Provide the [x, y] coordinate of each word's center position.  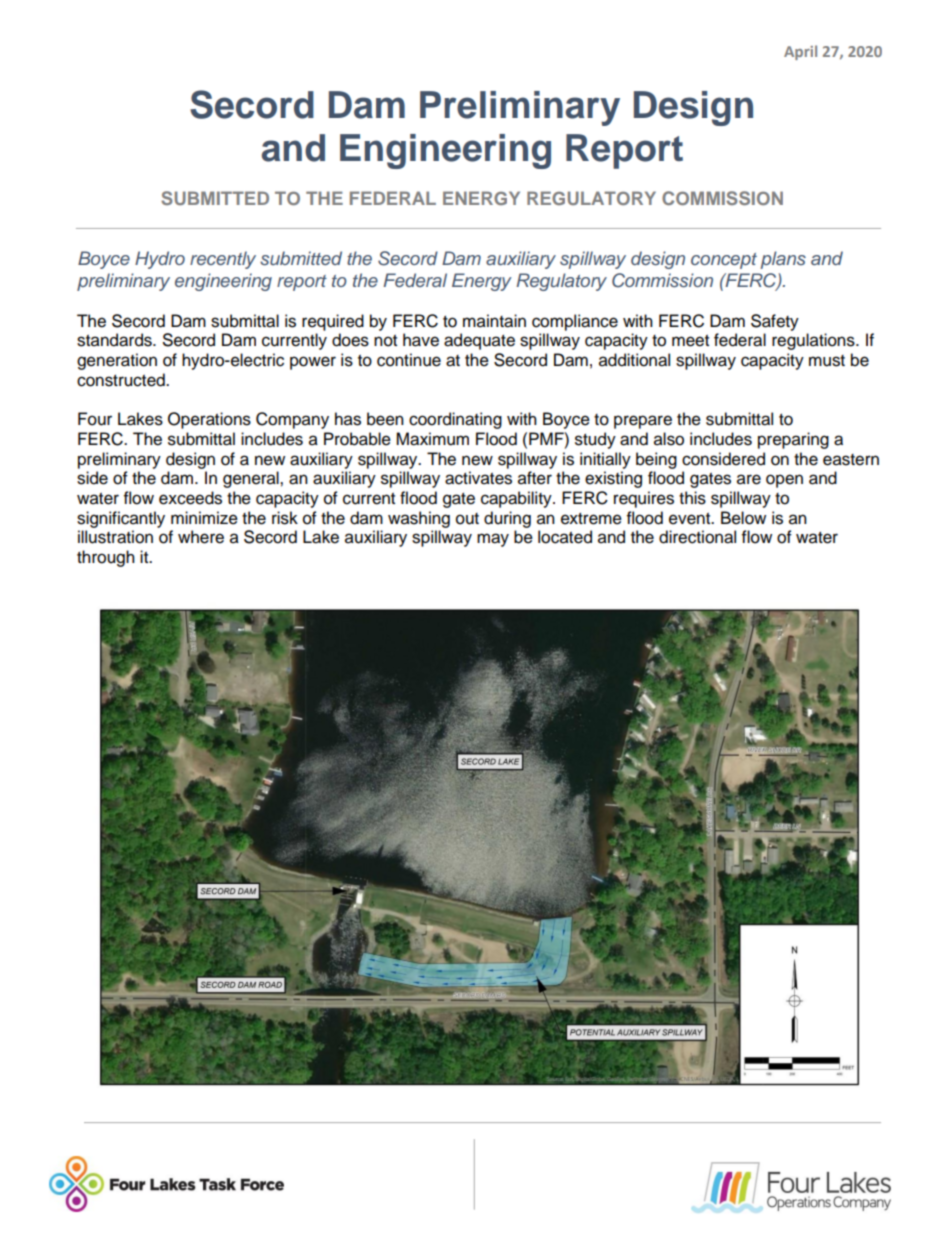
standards [115, 340]
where [201, 537]
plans [783, 260]
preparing [793, 440]
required [333, 322]
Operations [209, 420]
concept [724, 261]
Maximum [432, 439]
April [800, 52]
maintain [494, 321]
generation [117, 361]
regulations [814, 341]
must [827, 361]
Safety [775, 322]
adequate [479, 341]
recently [223, 260]
